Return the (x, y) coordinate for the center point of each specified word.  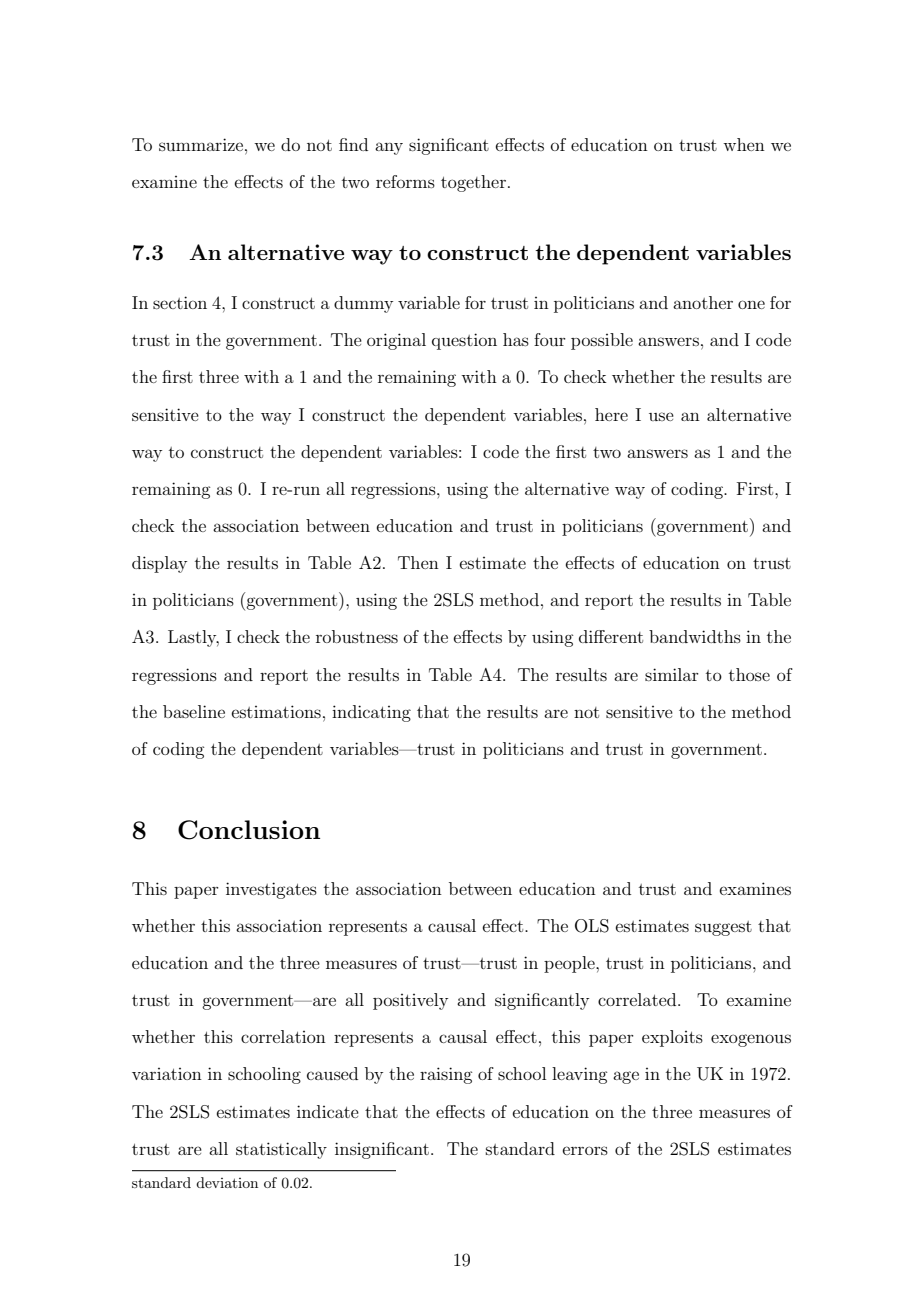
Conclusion (249, 830)
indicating (371, 713)
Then (418, 562)
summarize (201, 144)
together (473, 183)
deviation (227, 1182)
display (159, 564)
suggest (723, 928)
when (744, 144)
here (611, 414)
